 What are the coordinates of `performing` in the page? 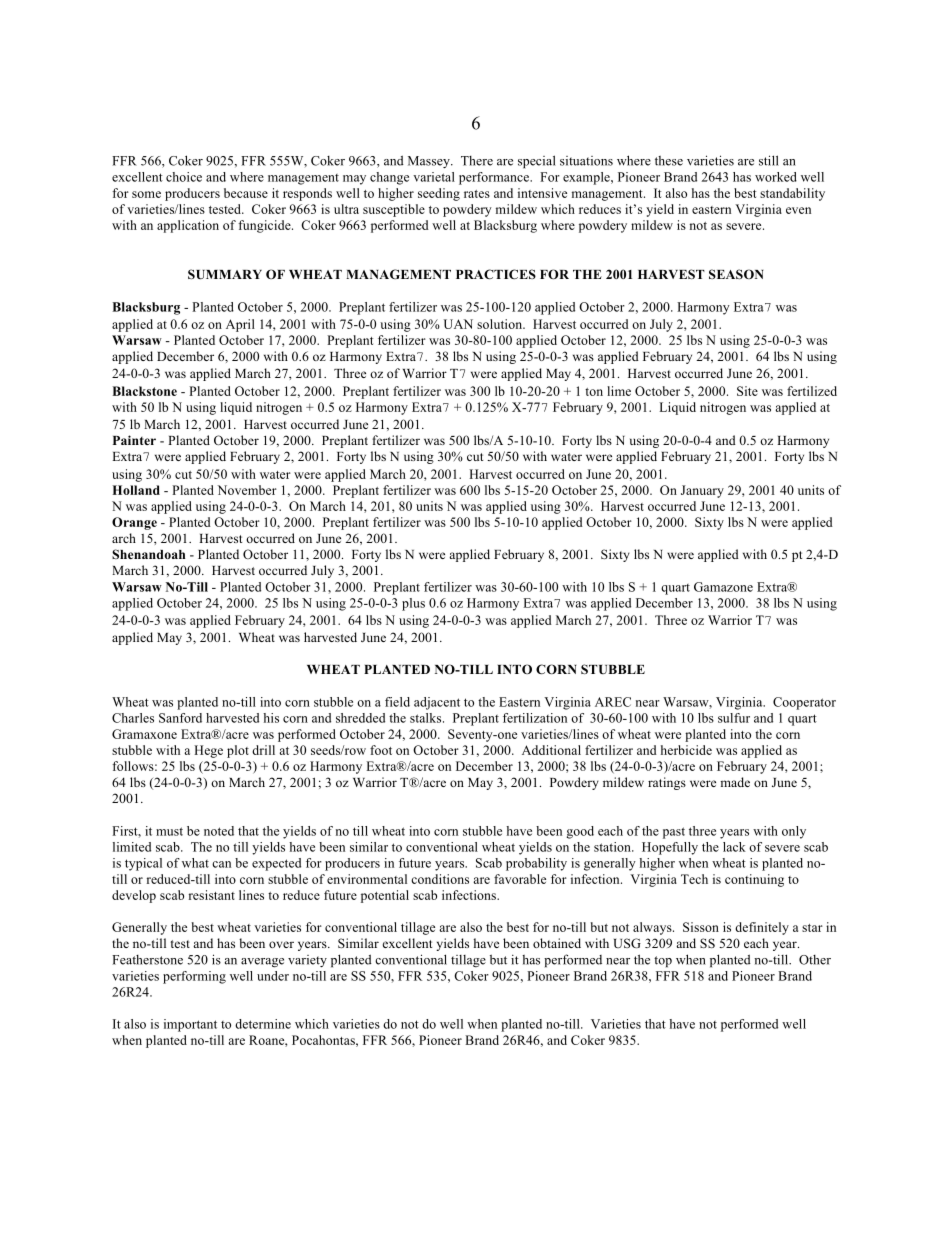 It's located at (194, 977).
